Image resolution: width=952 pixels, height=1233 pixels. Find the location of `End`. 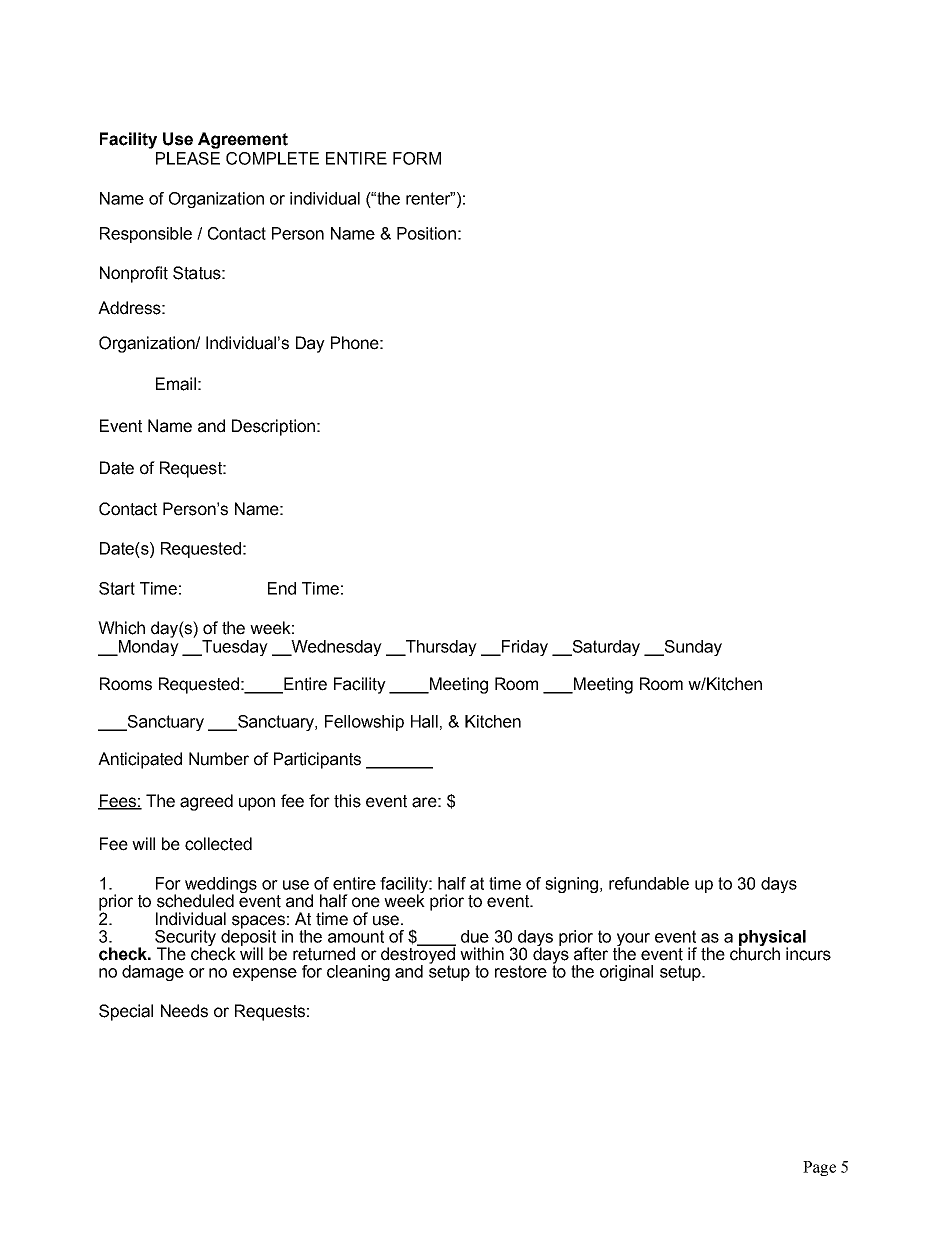

End is located at coordinates (282, 588).
